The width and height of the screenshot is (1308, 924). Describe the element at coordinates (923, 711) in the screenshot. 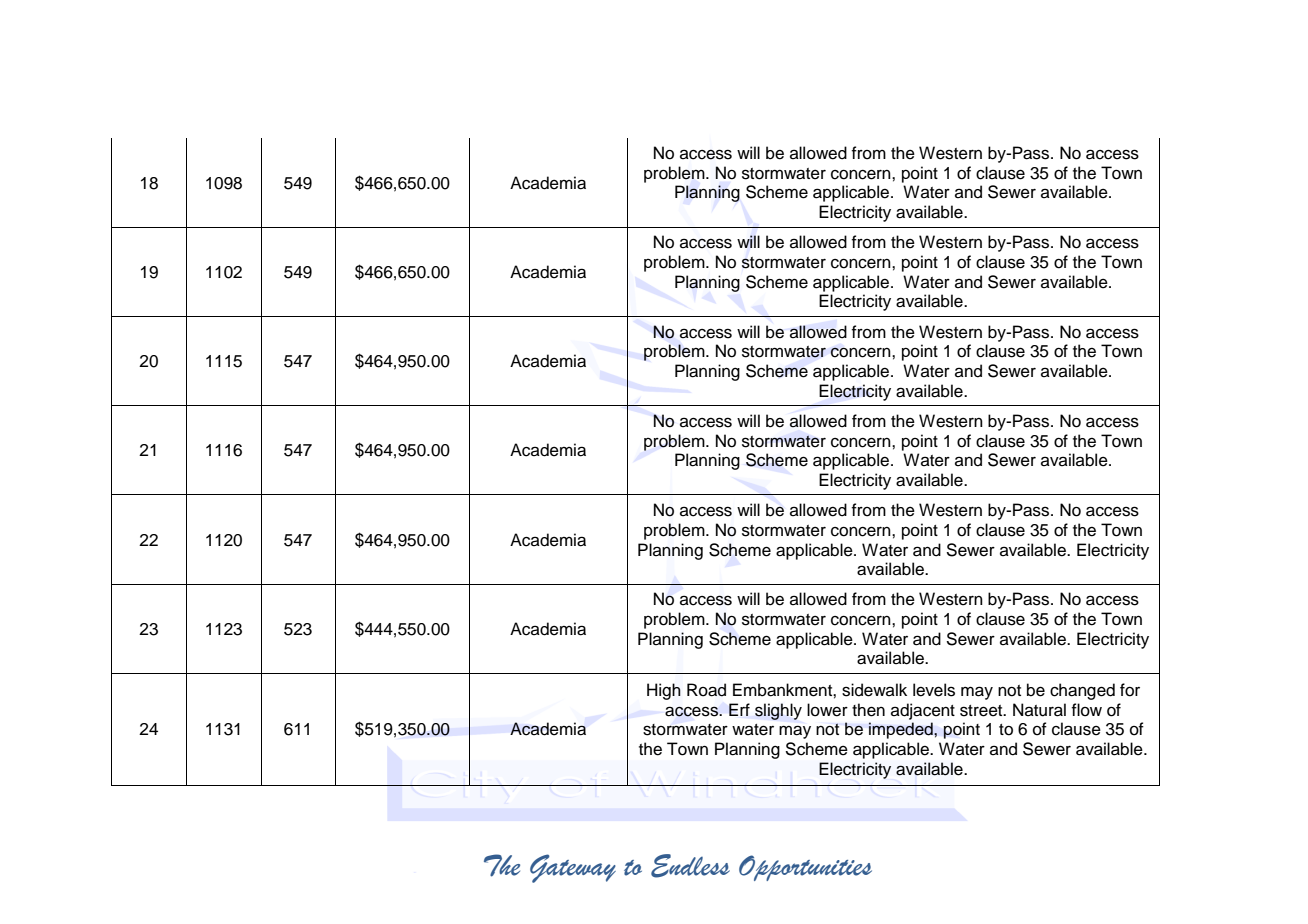

I see `adjacent` at that location.
